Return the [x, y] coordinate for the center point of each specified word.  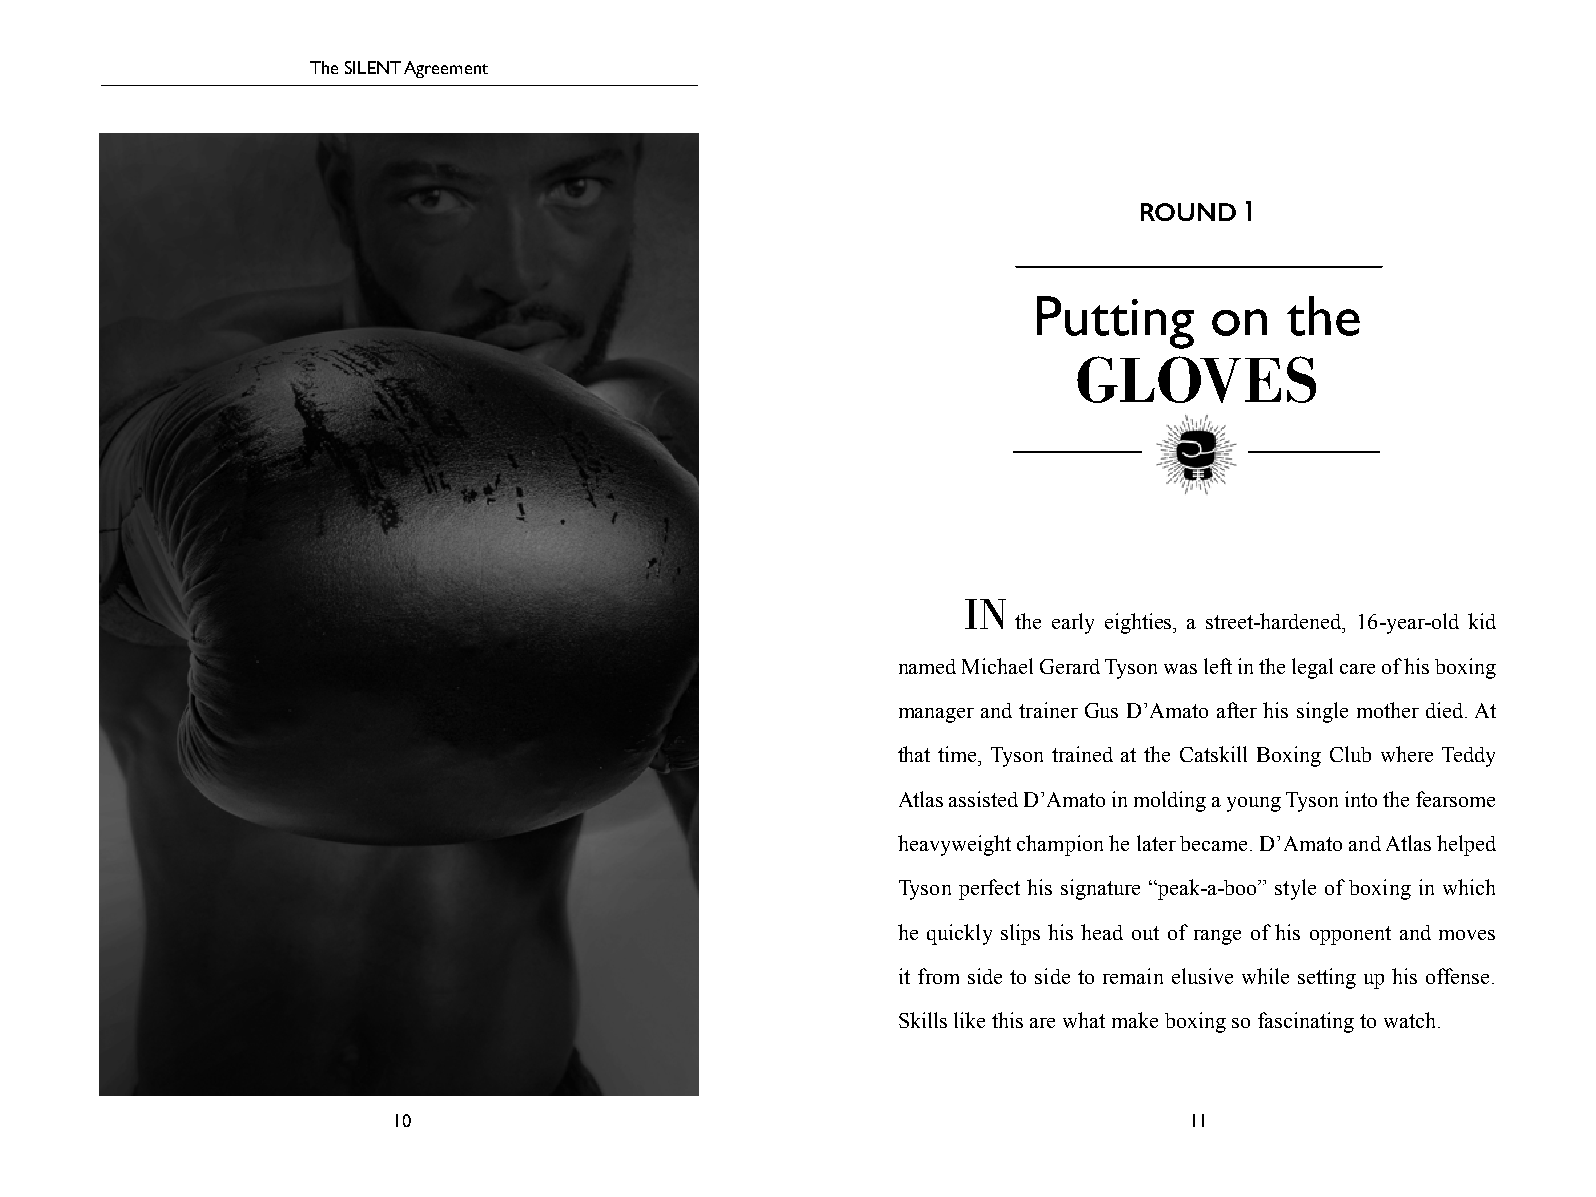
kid [1482, 621]
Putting [1115, 322]
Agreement [446, 69]
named [927, 666]
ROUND [1188, 212]
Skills [923, 1020]
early [1073, 623]
